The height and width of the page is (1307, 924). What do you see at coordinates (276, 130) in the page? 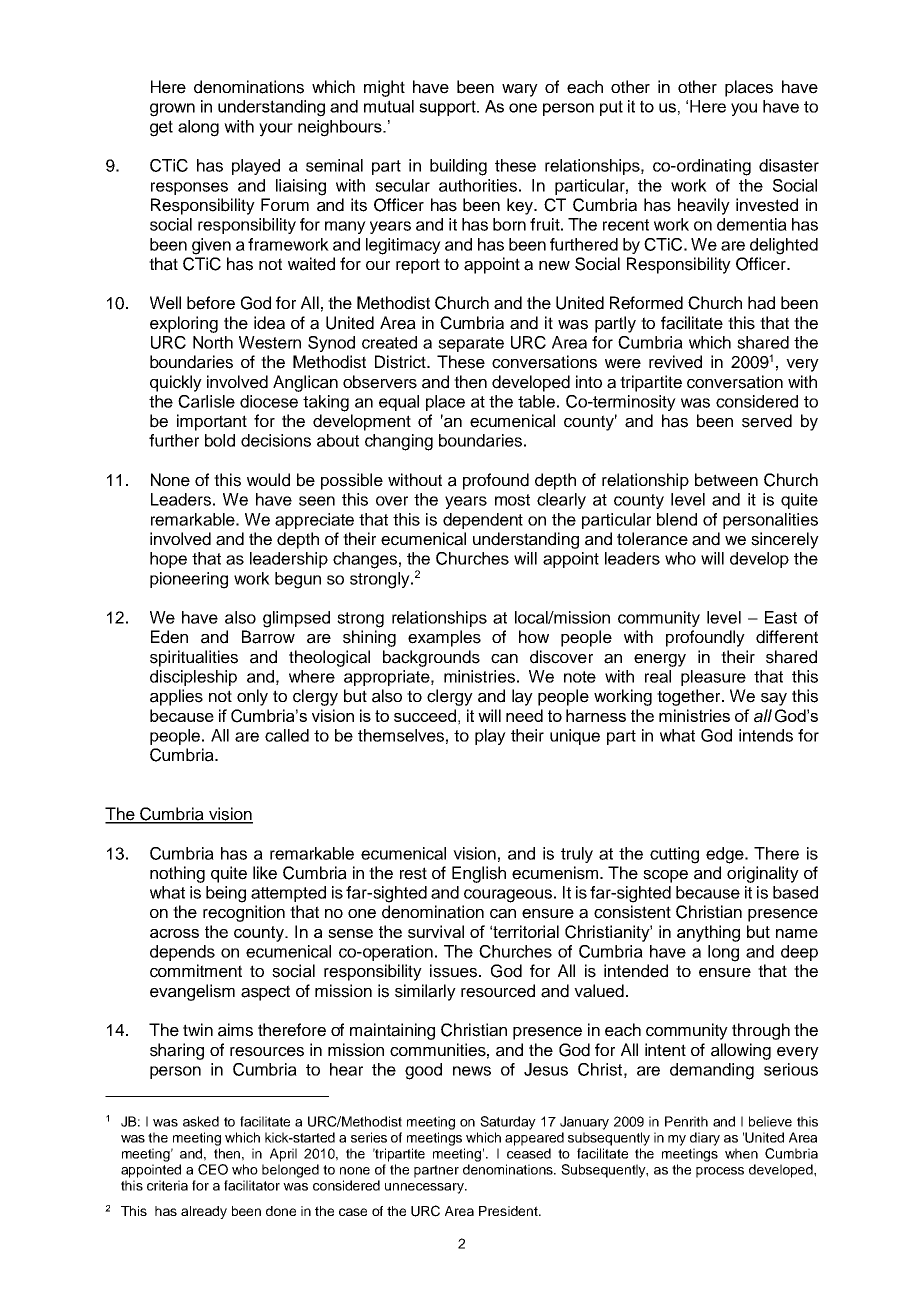
I see `your` at bounding box center [276, 130].
